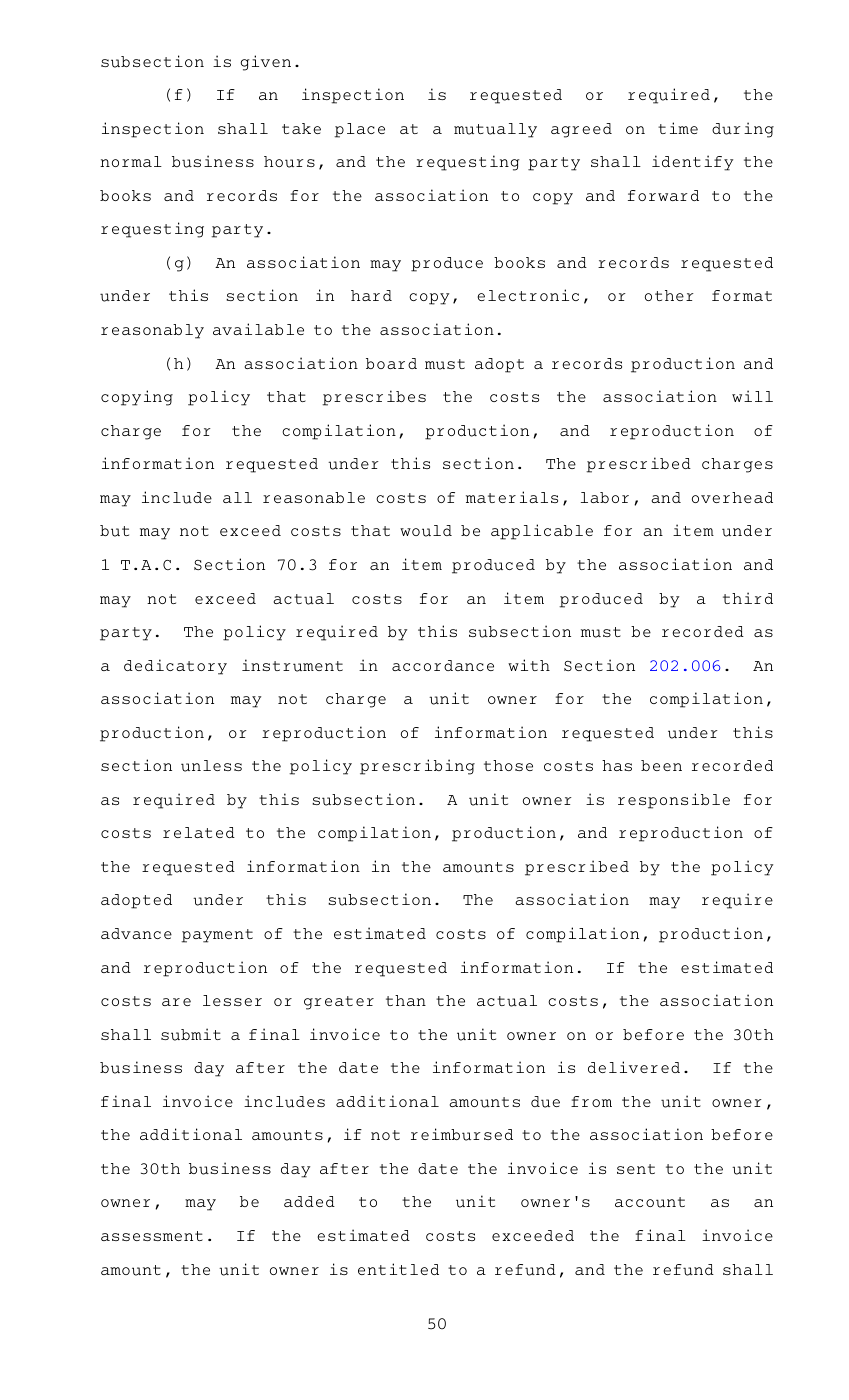  I want to click on given, so click(266, 63).
